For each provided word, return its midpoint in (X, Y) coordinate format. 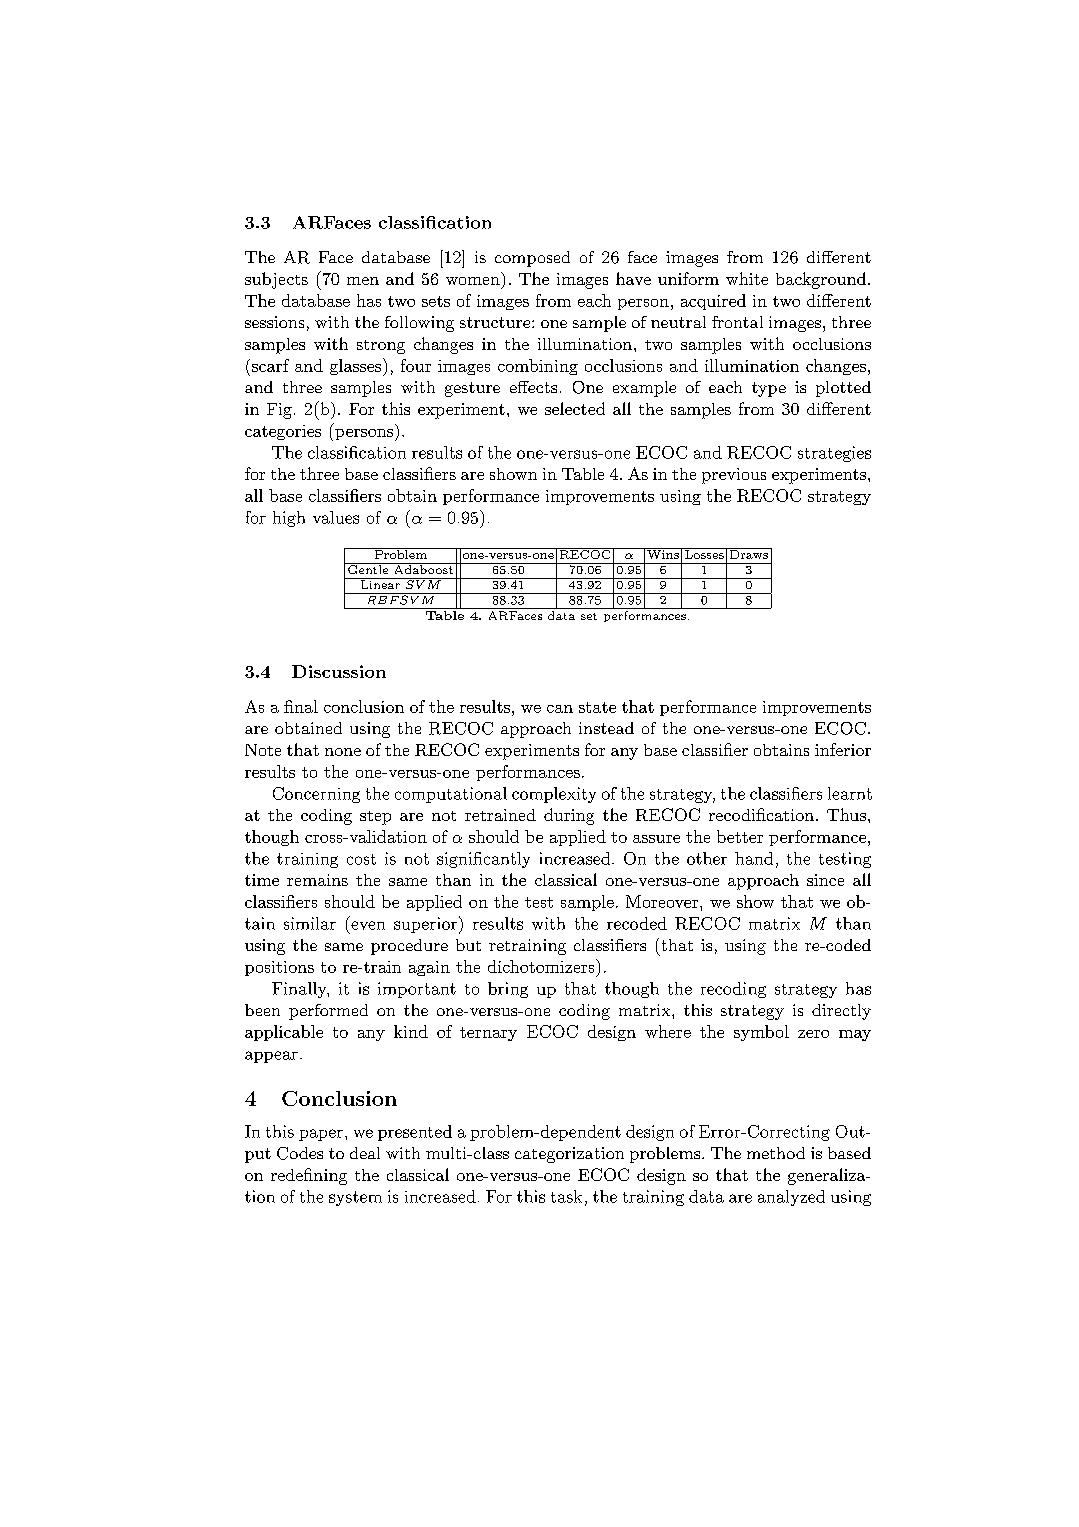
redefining (309, 1176)
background (821, 280)
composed (532, 259)
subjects (276, 280)
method (776, 1153)
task (566, 1196)
